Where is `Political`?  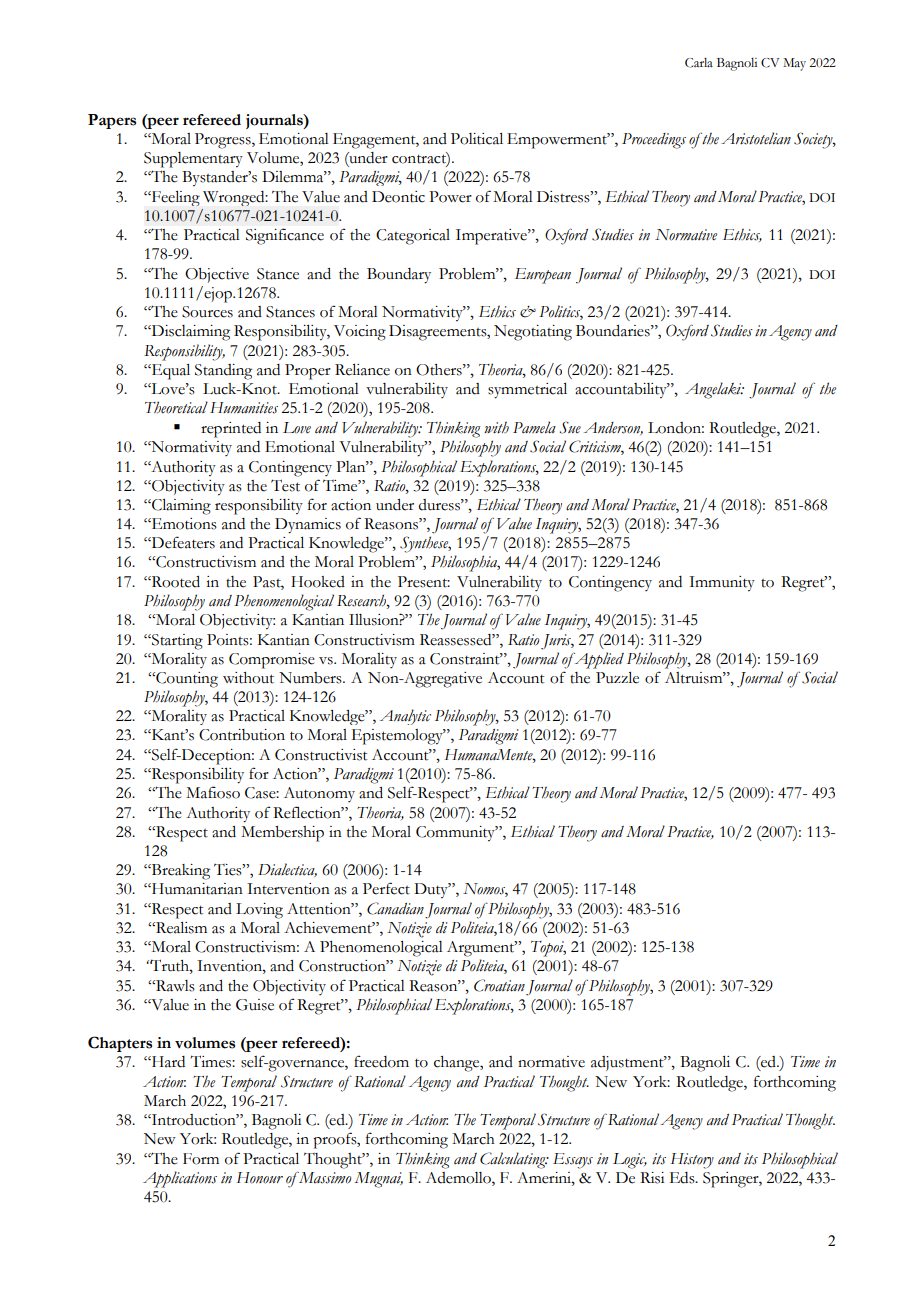 Political is located at coordinates (477, 139).
